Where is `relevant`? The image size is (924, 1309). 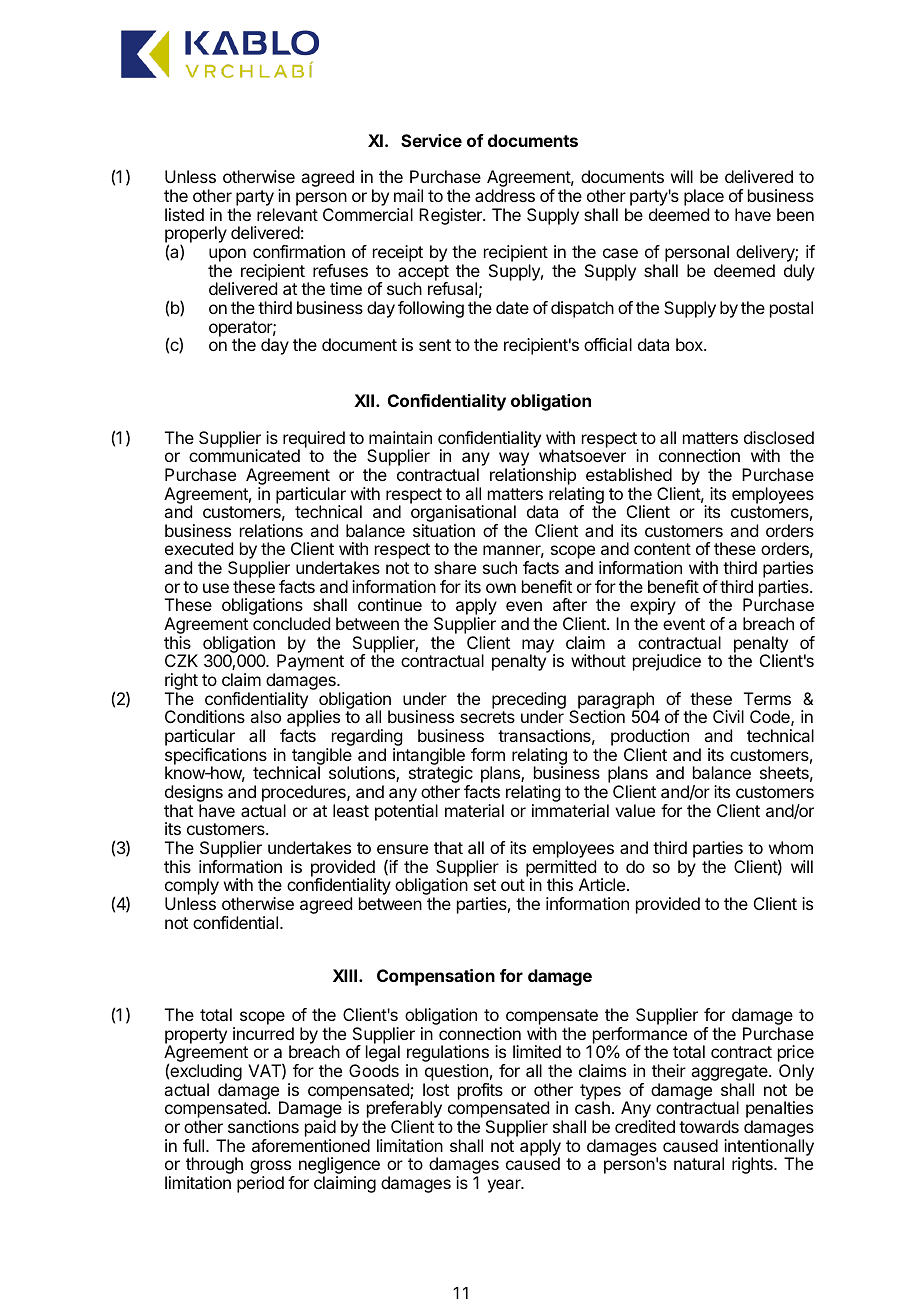 relevant is located at coordinates (287, 214).
